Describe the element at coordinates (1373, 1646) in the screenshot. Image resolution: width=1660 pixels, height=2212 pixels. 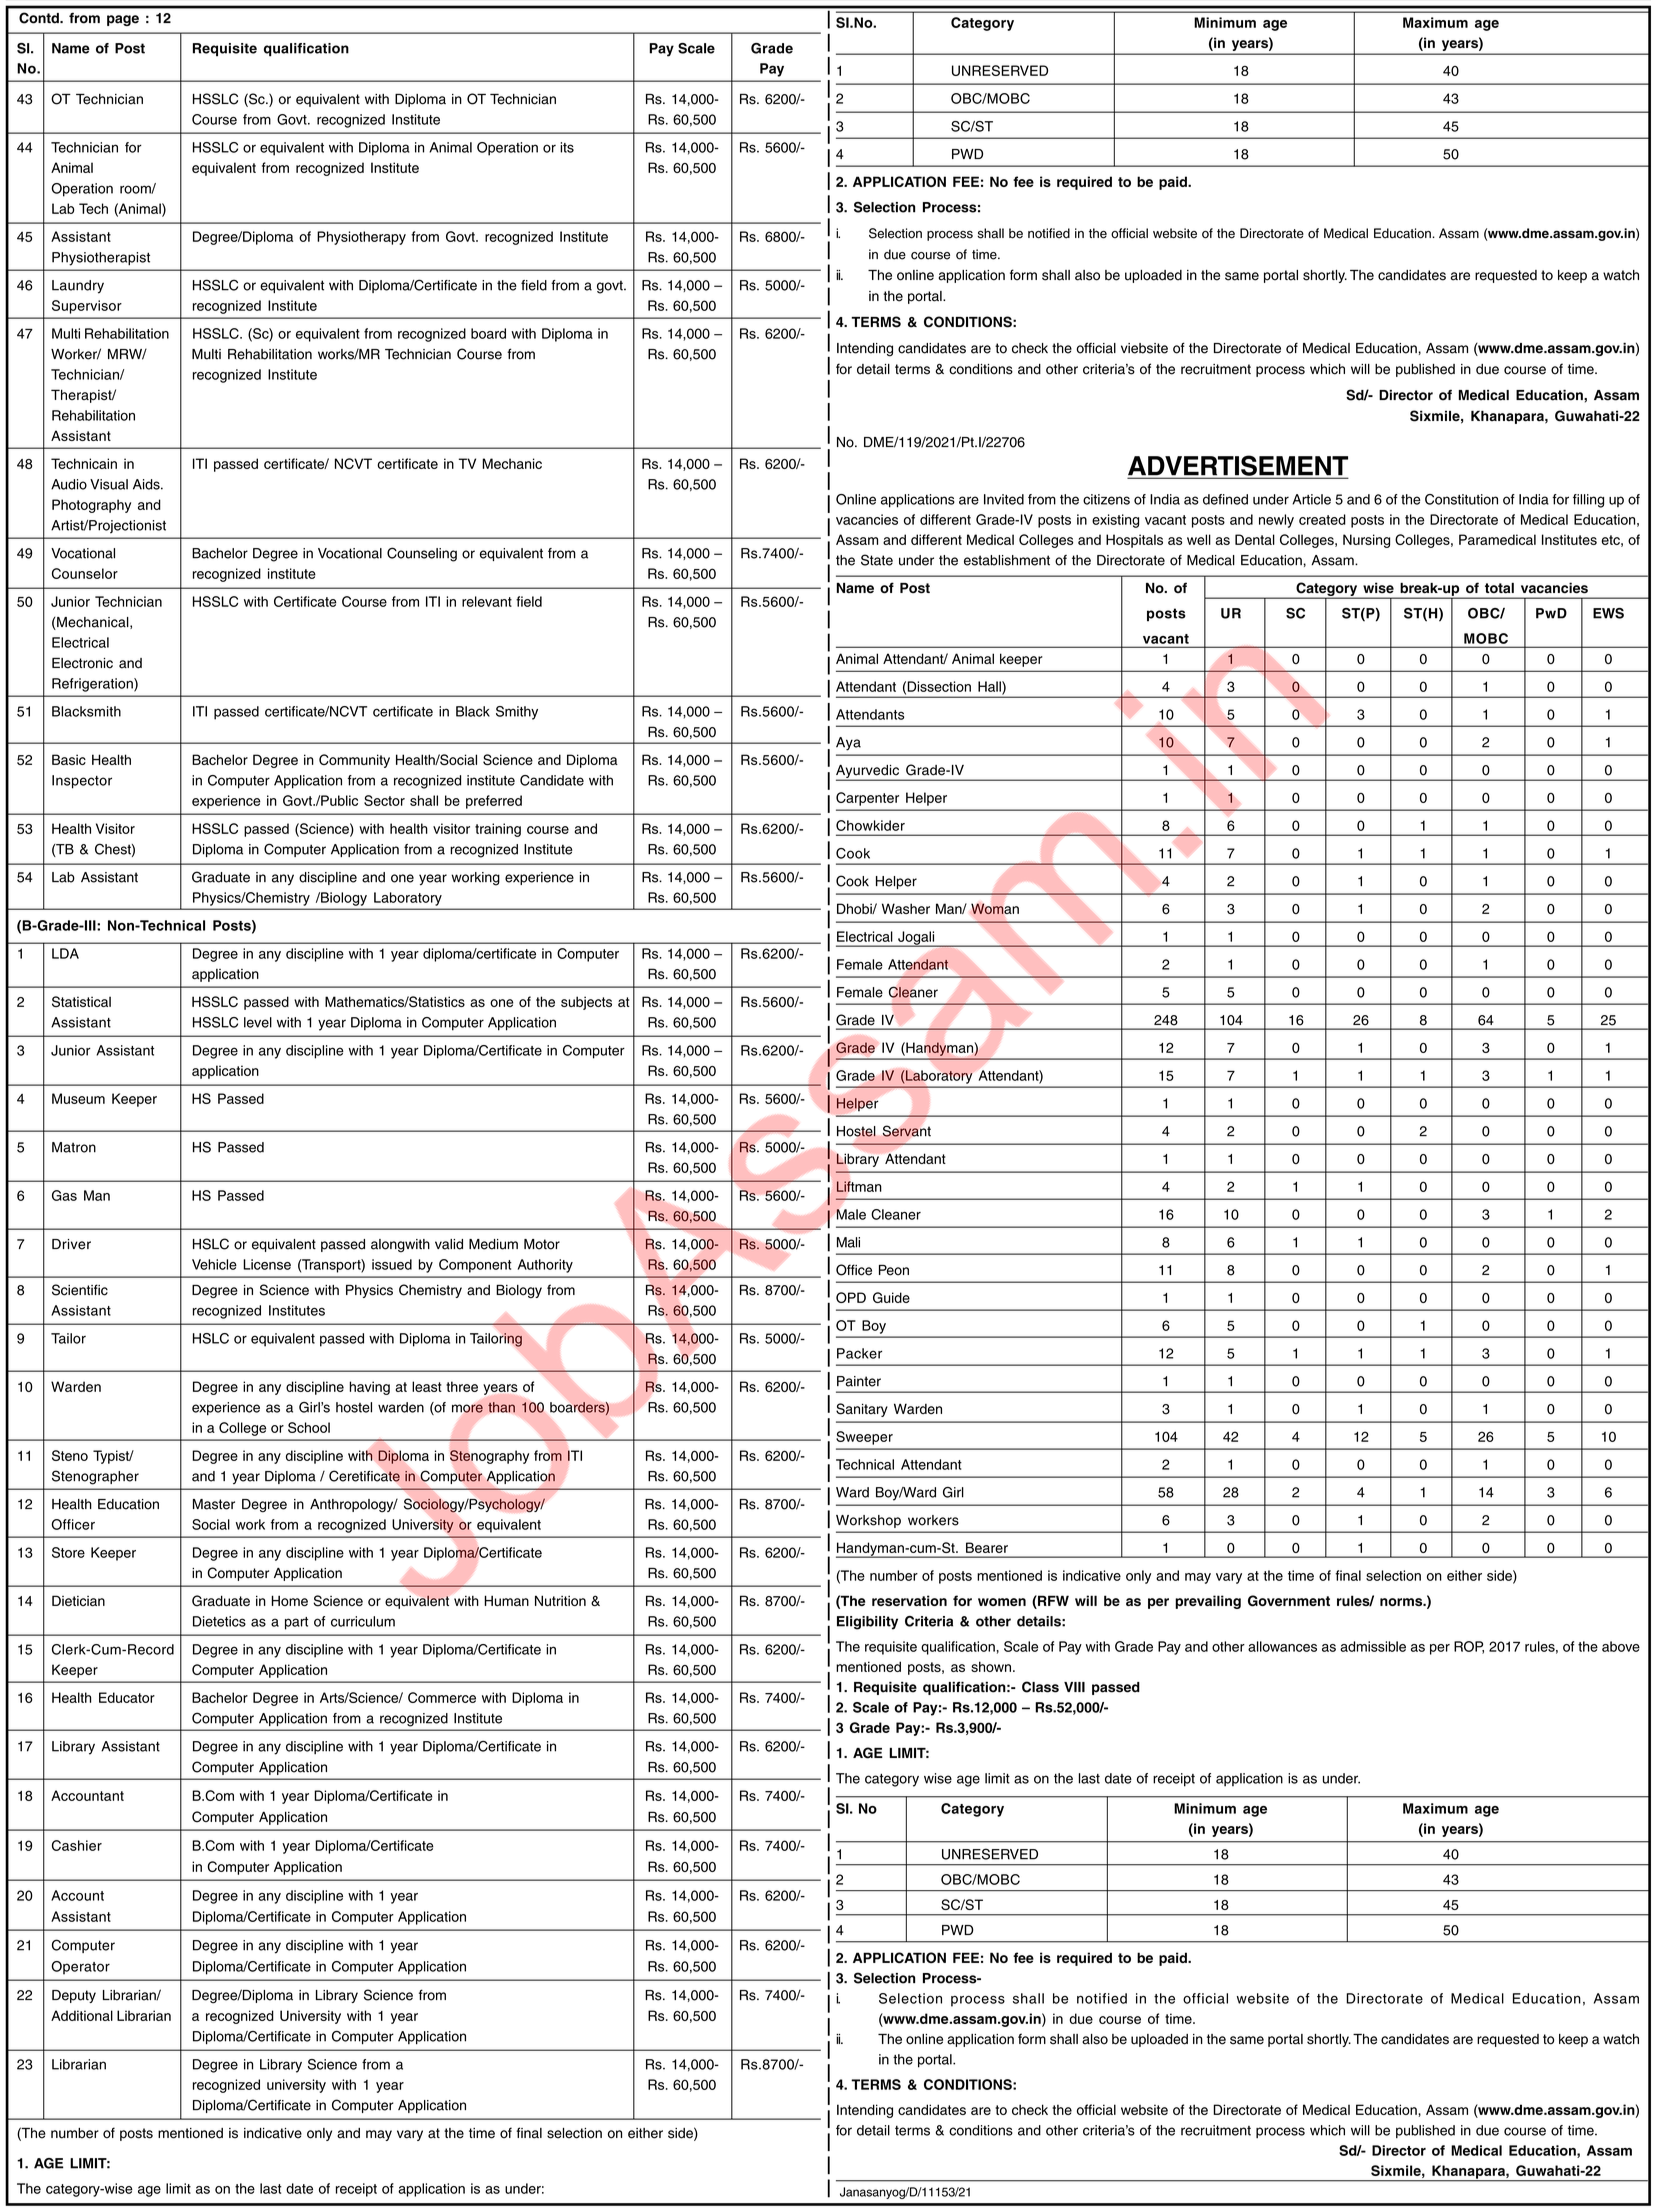
I see `admissible` at that location.
